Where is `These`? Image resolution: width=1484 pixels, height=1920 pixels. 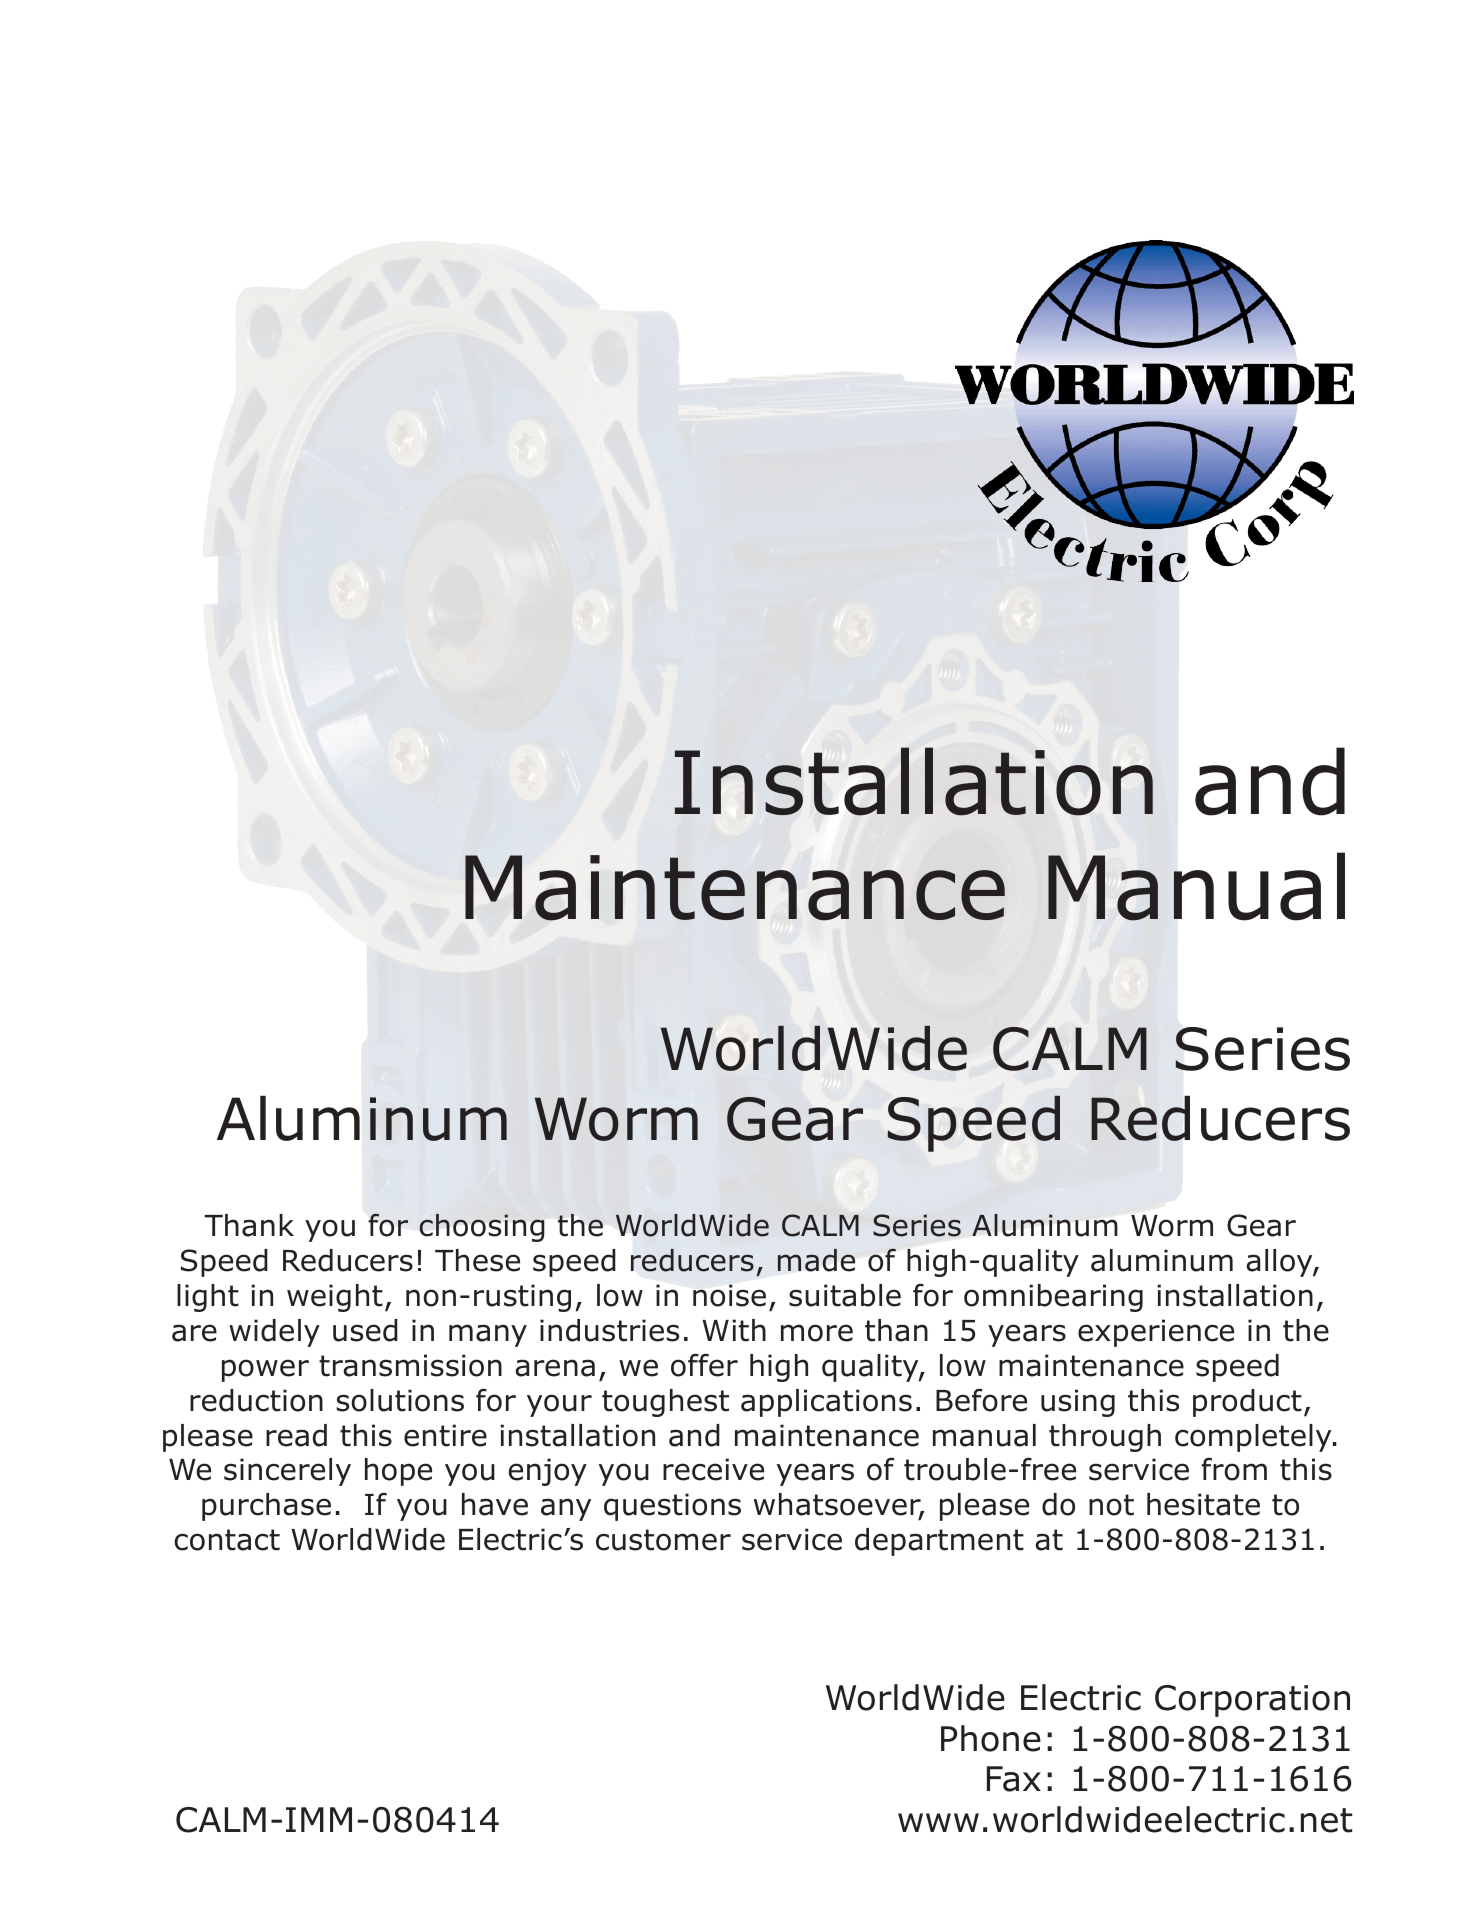
These is located at coordinates (477, 1260).
